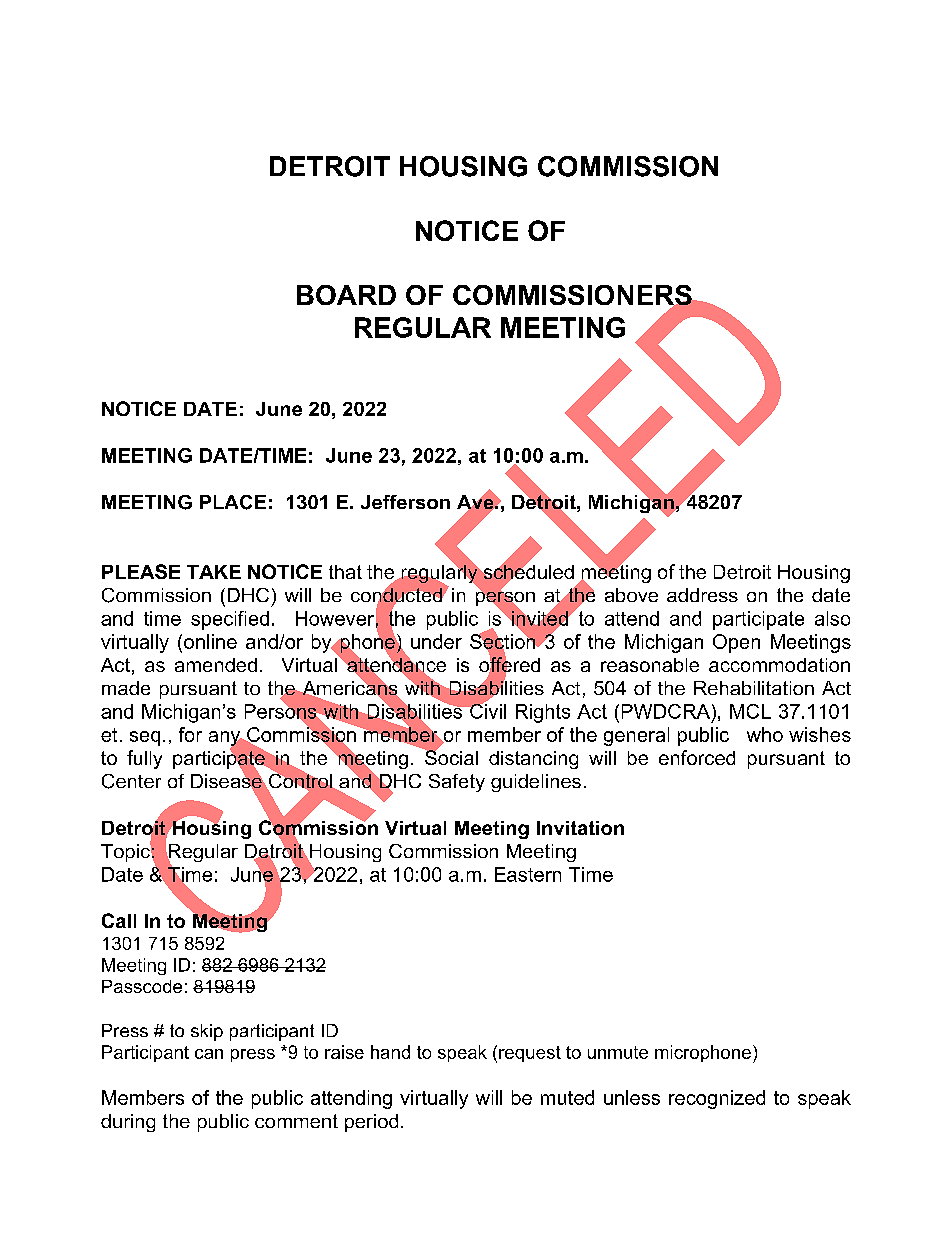 The width and height of the document is (952, 1233). What do you see at coordinates (528, 874) in the document?
I see `Eastern` at bounding box center [528, 874].
